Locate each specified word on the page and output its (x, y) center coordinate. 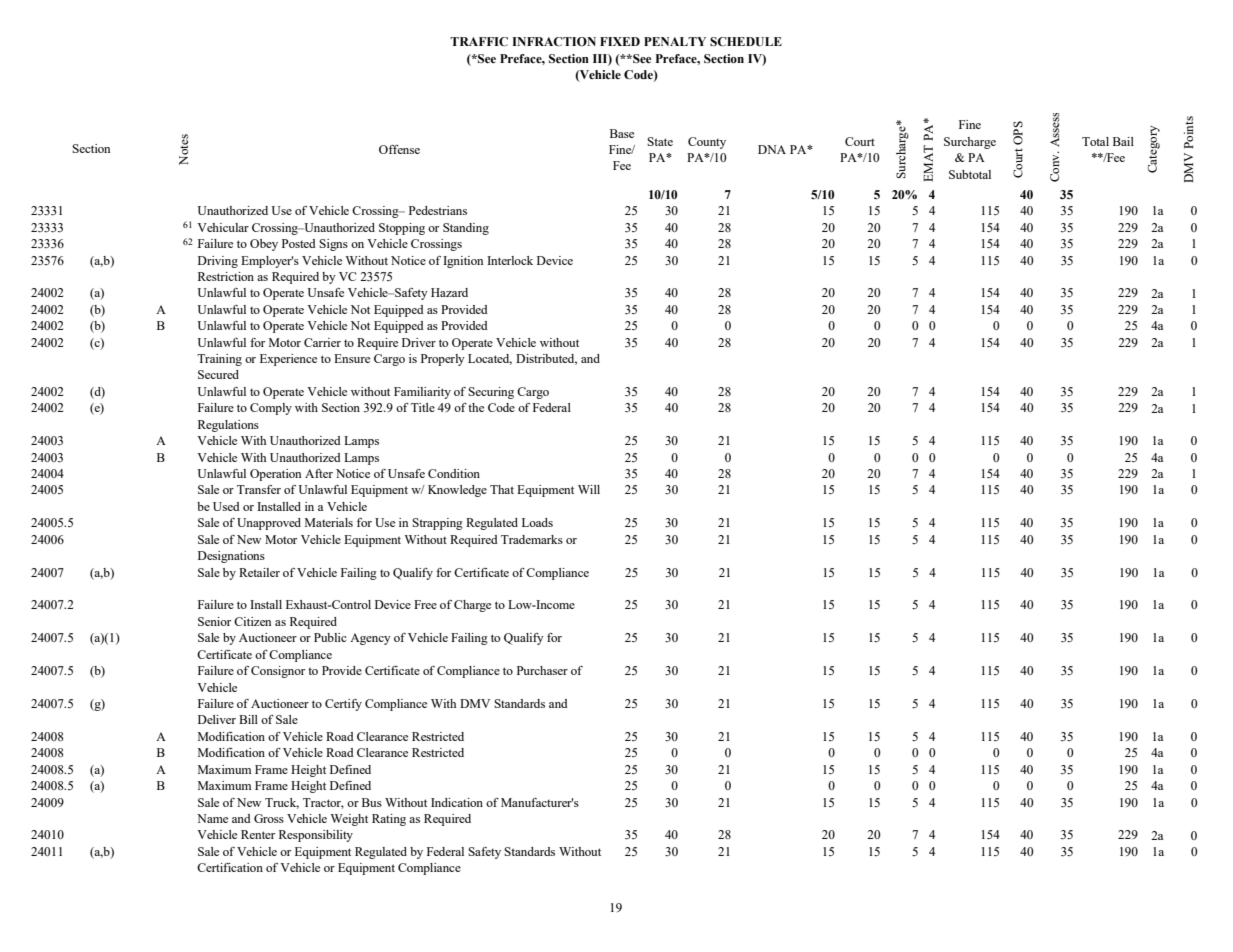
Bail (1123, 141)
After (319, 473)
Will (589, 489)
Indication (457, 802)
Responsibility (316, 836)
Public (330, 637)
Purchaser (542, 670)
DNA (772, 149)
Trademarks (532, 539)
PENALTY (675, 41)
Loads (537, 522)
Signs (333, 245)
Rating (389, 820)
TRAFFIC (479, 42)
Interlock (510, 260)
